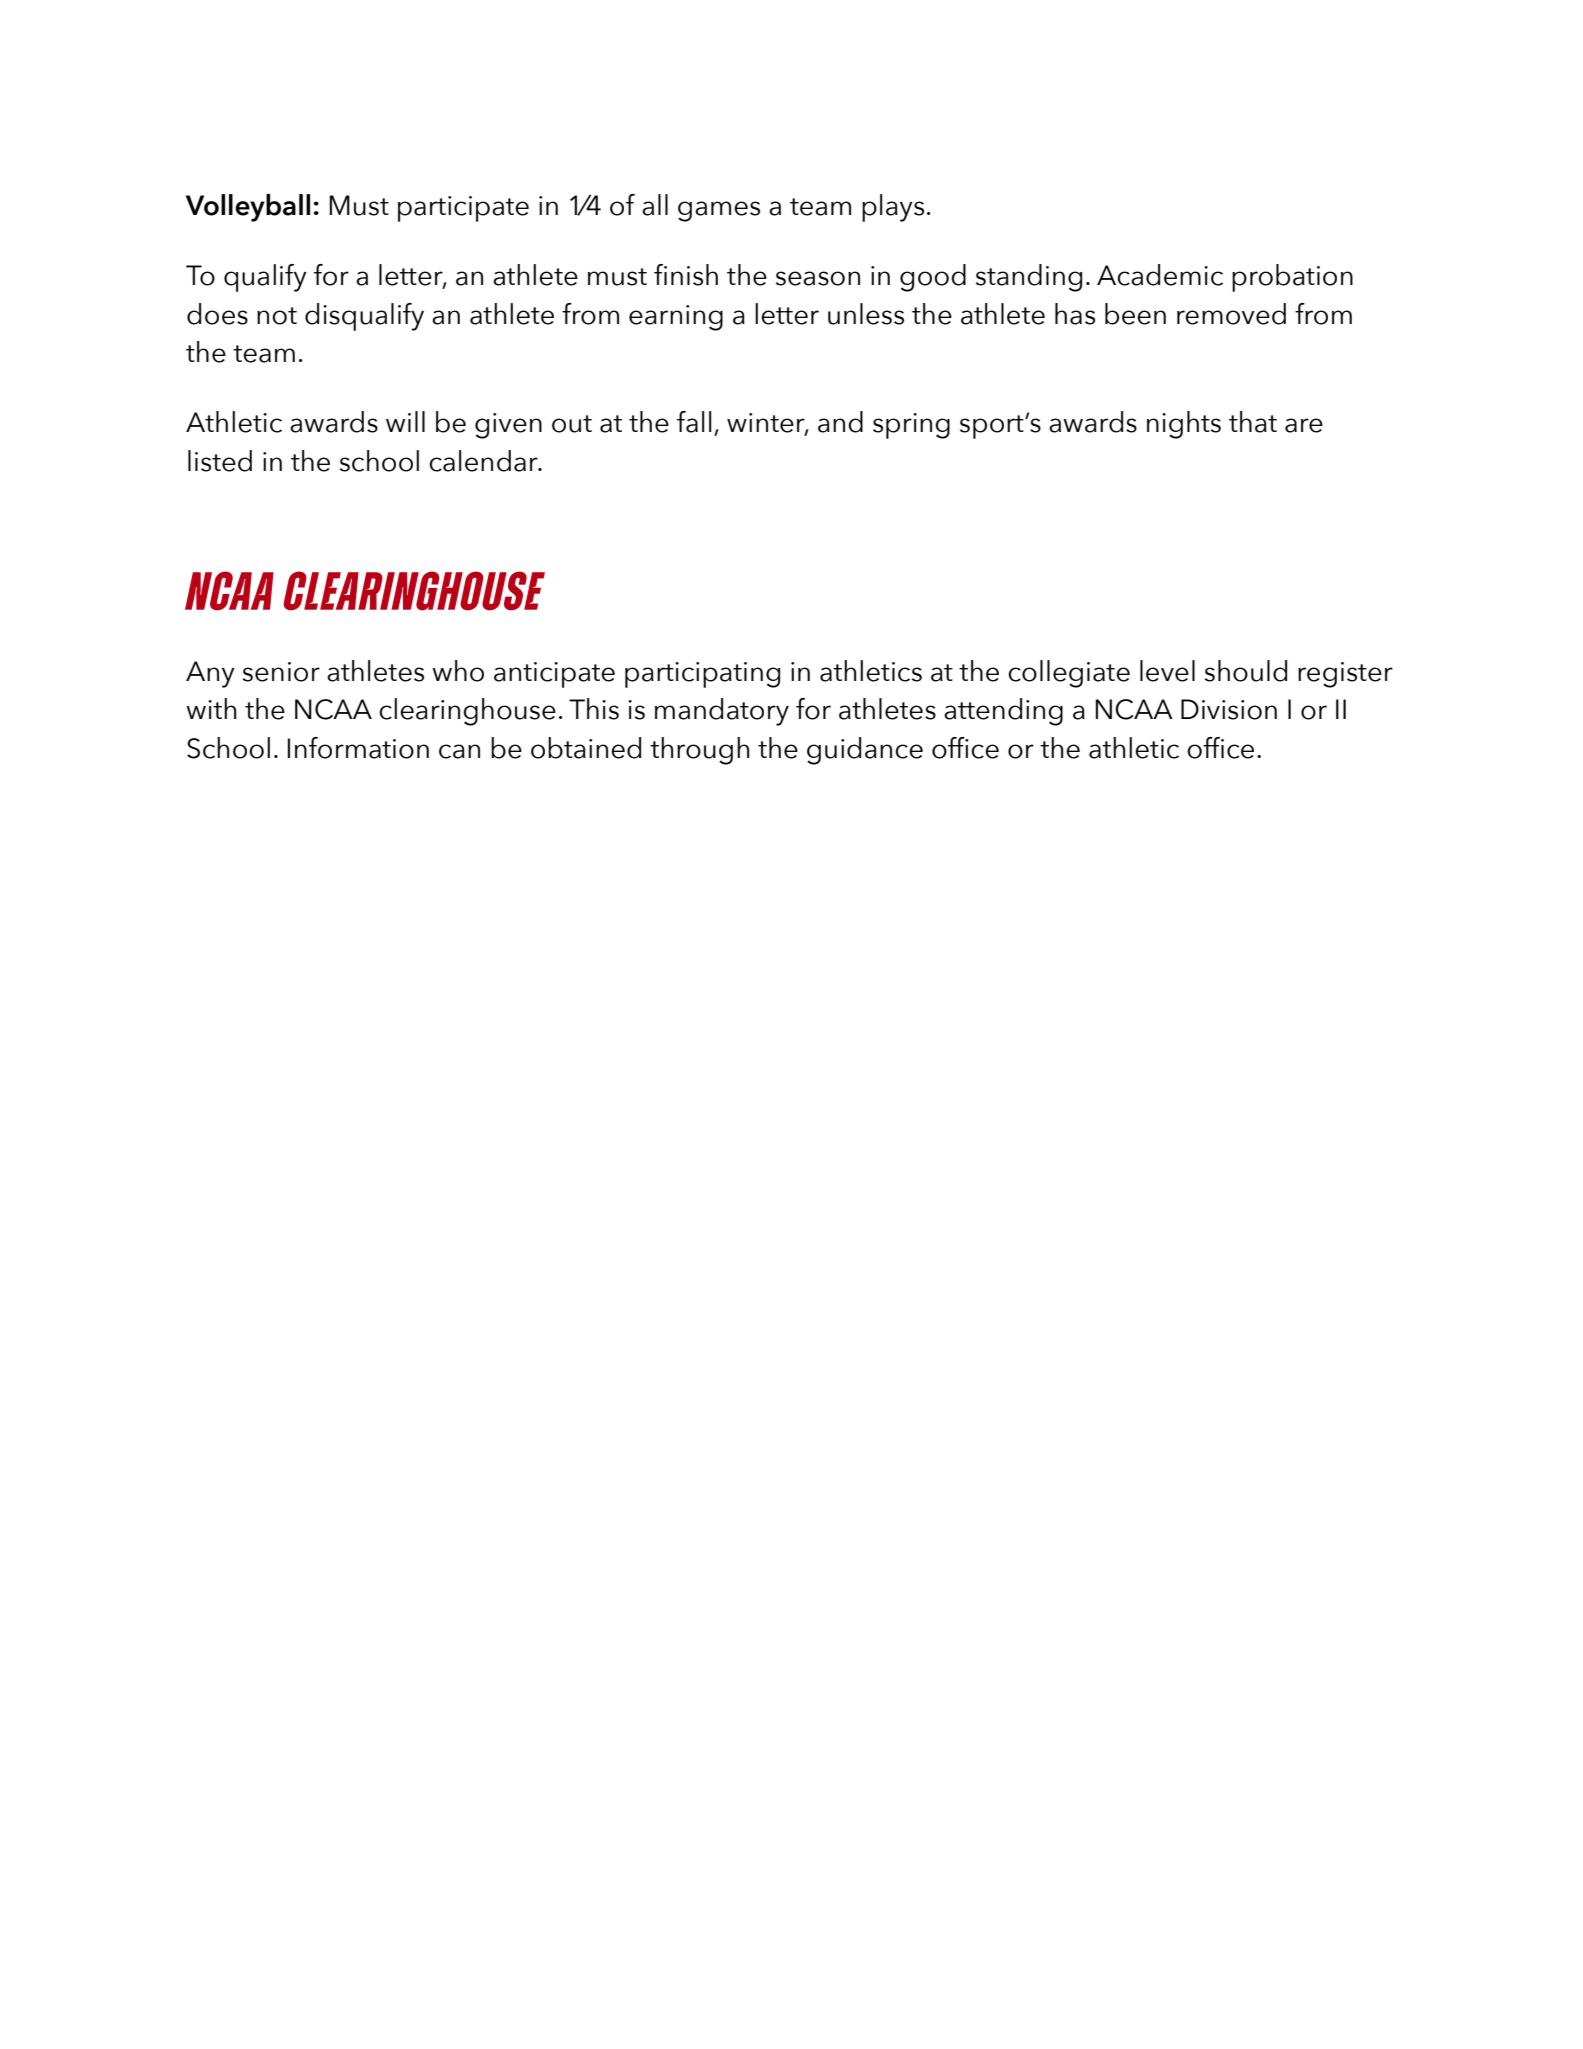  Describe the element at coordinates (699, 751) in the screenshot. I see `through` at that location.
